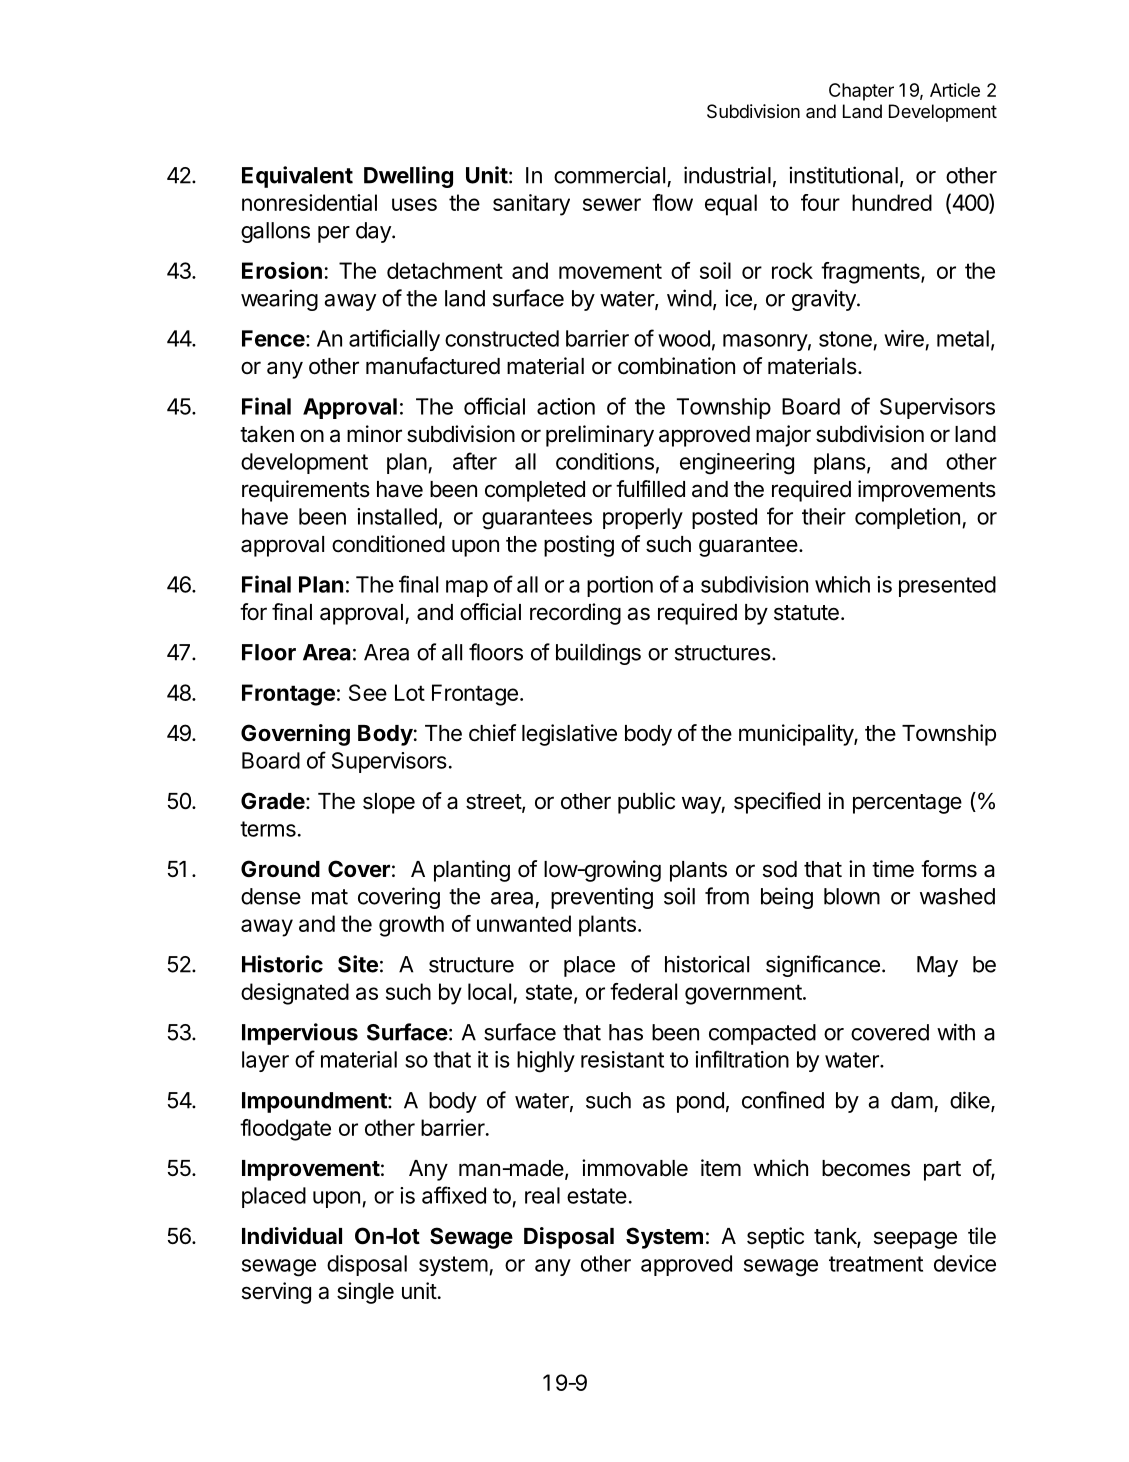 This image has width=1129, height=1462. What do you see at coordinates (643, 518) in the image?
I see `properly` at bounding box center [643, 518].
